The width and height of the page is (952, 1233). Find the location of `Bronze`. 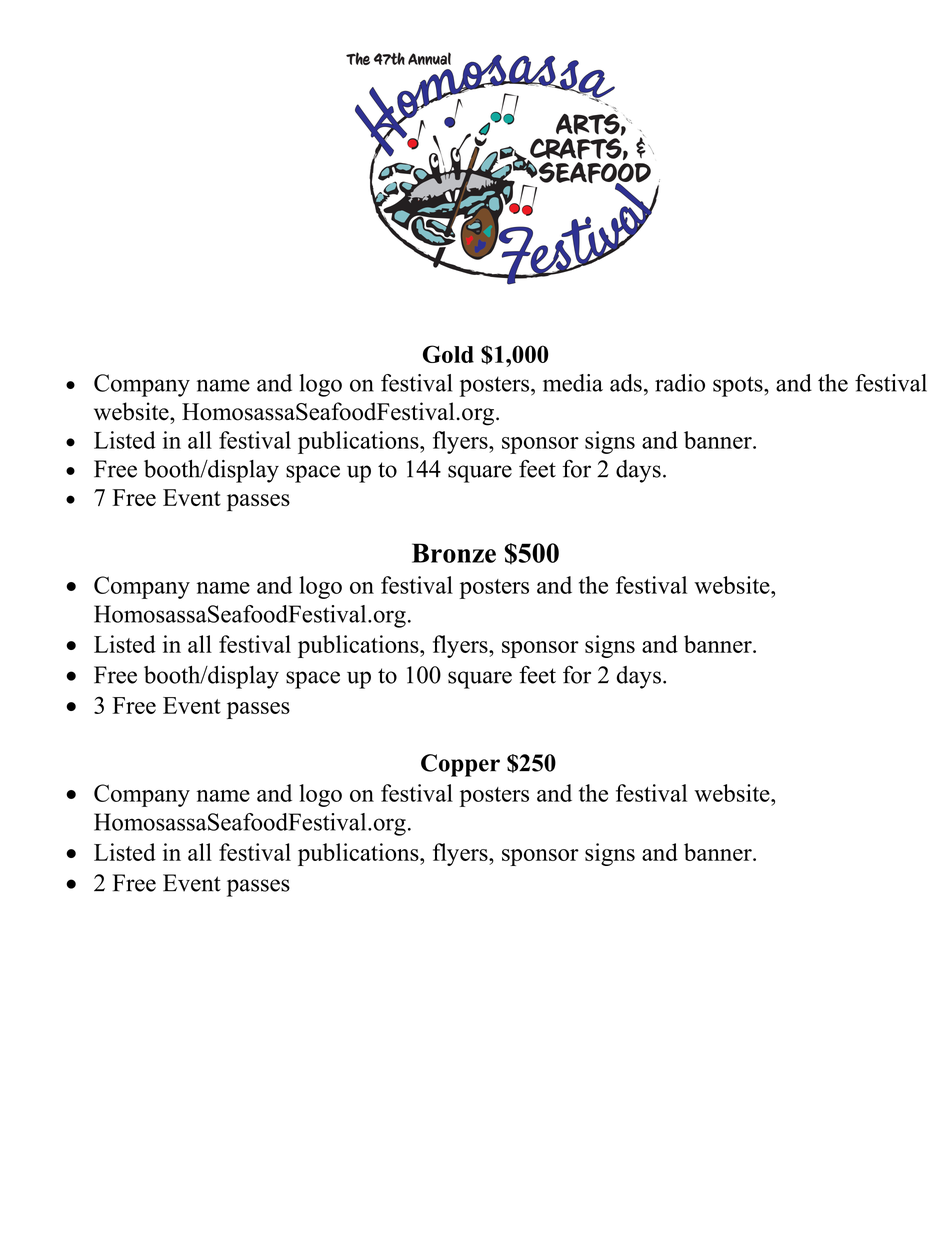

Bronze is located at coordinates (454, 553).
